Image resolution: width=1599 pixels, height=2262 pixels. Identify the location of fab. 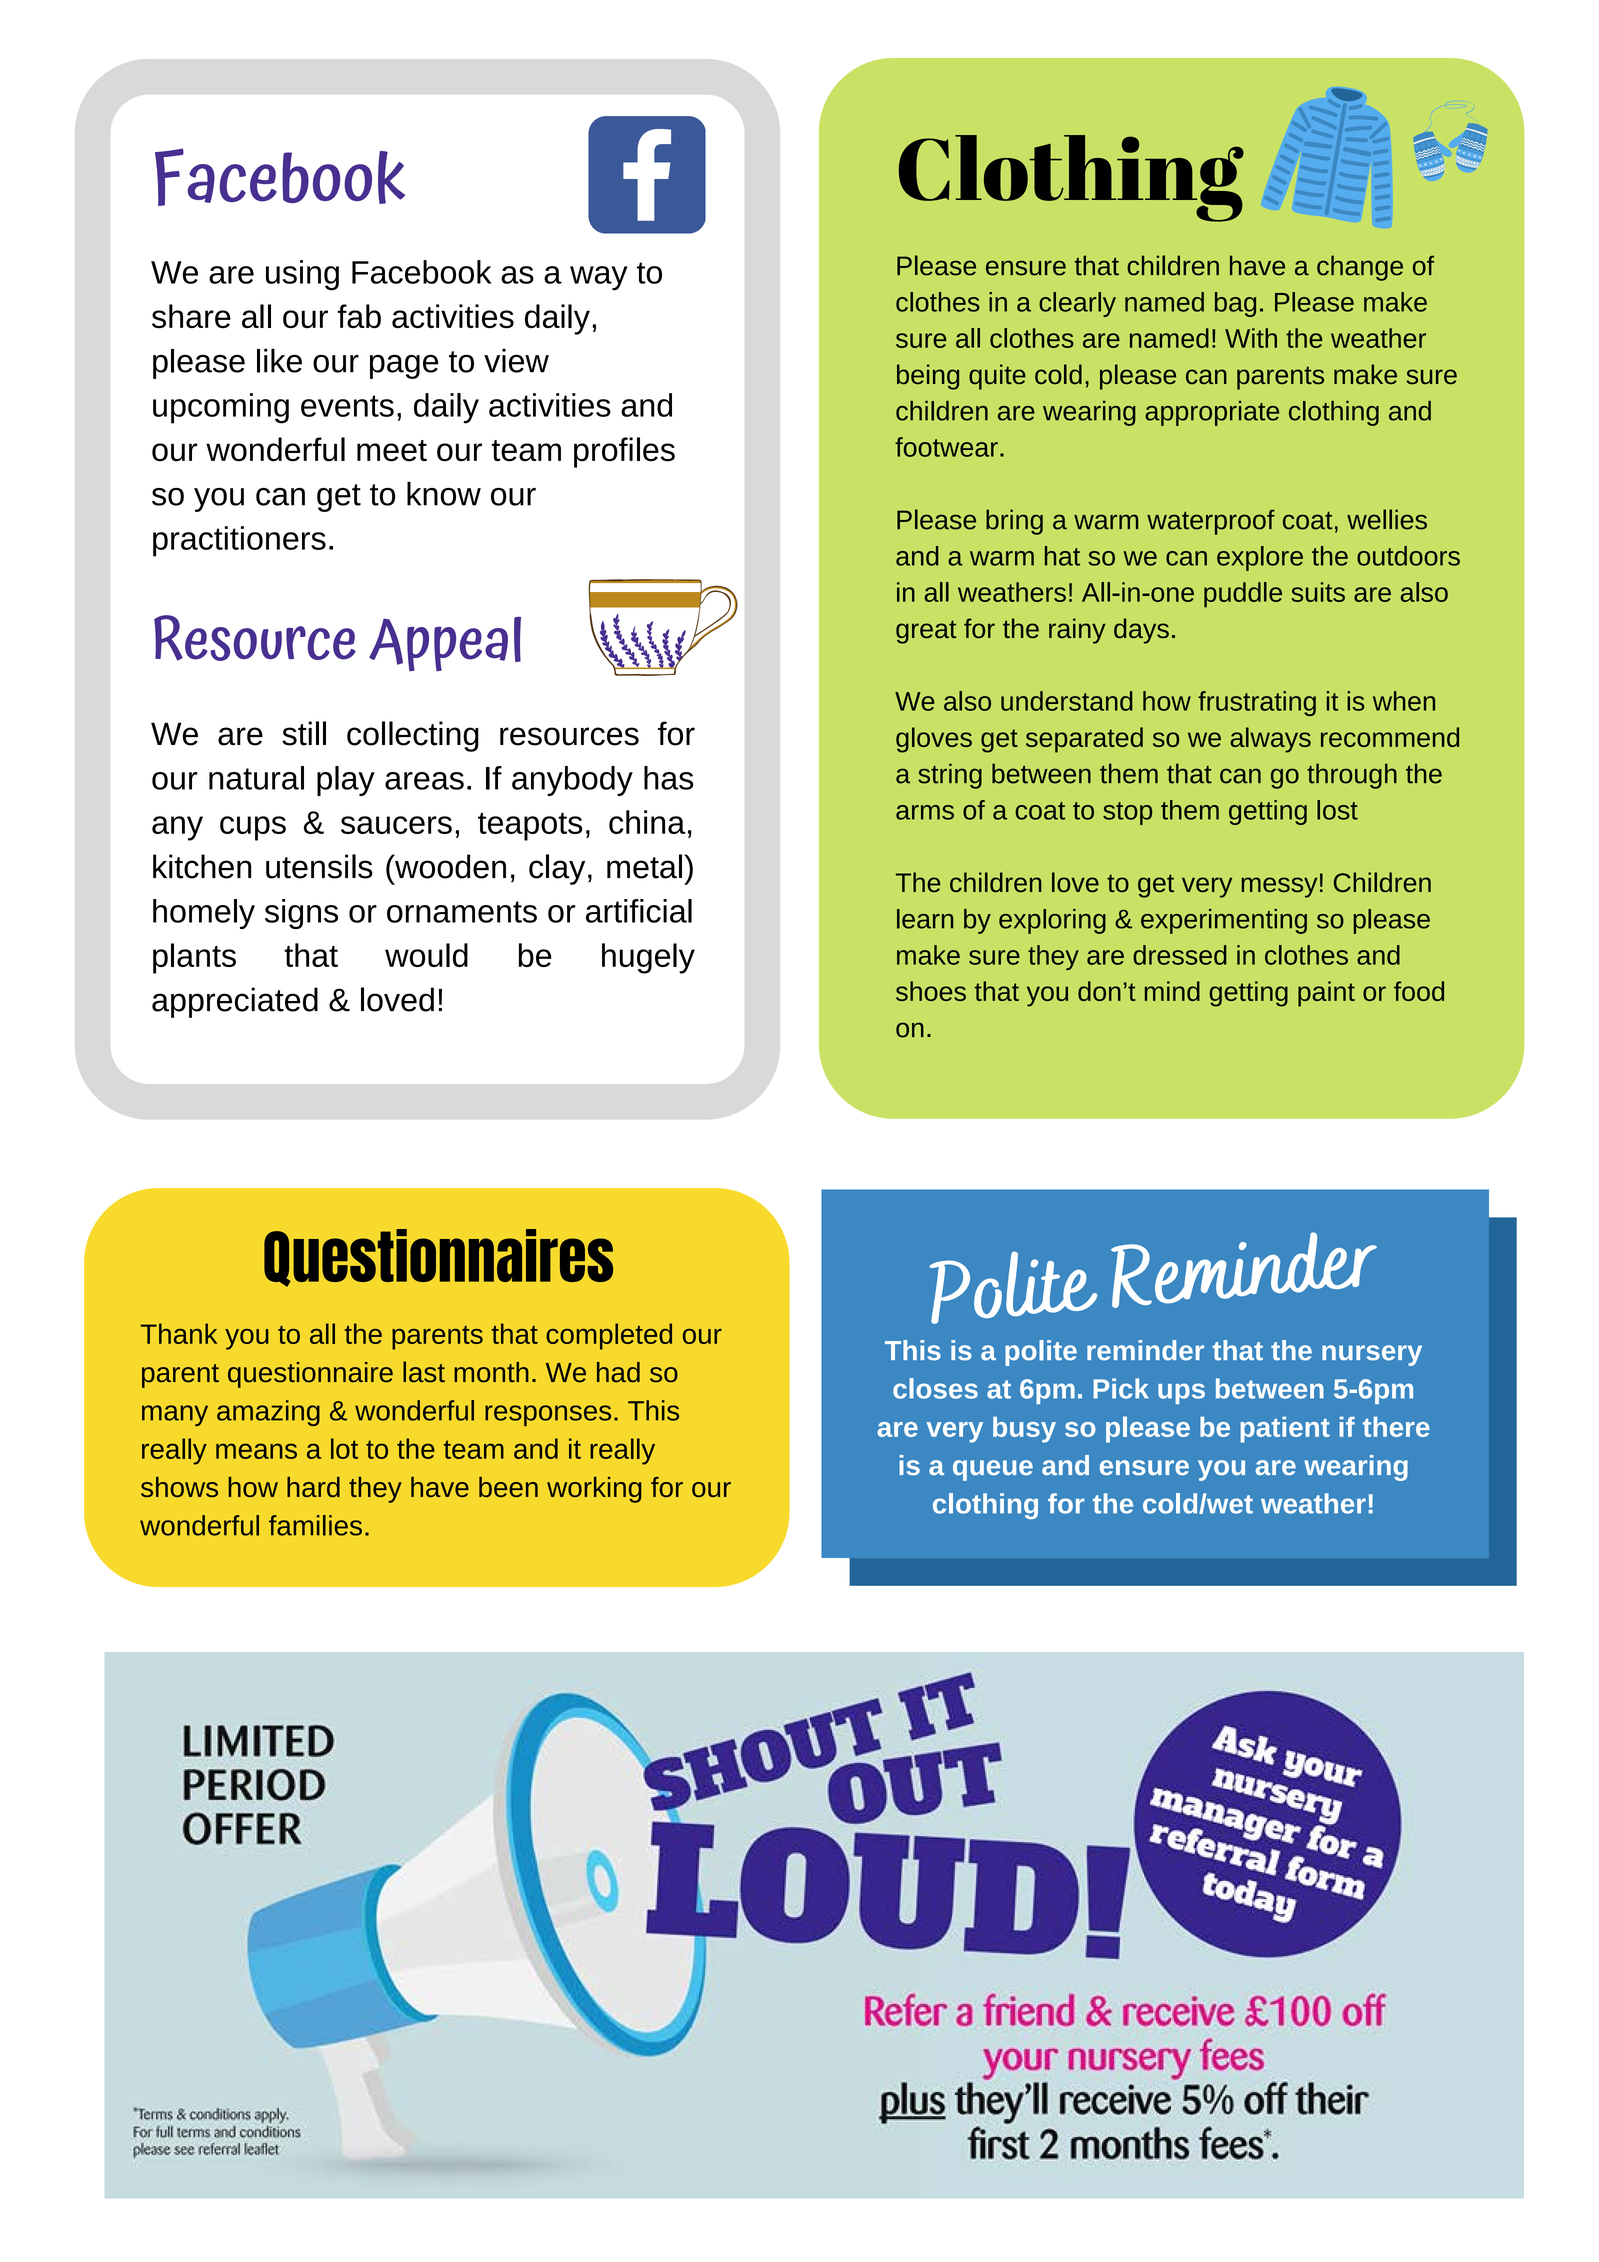
(359, 316).
